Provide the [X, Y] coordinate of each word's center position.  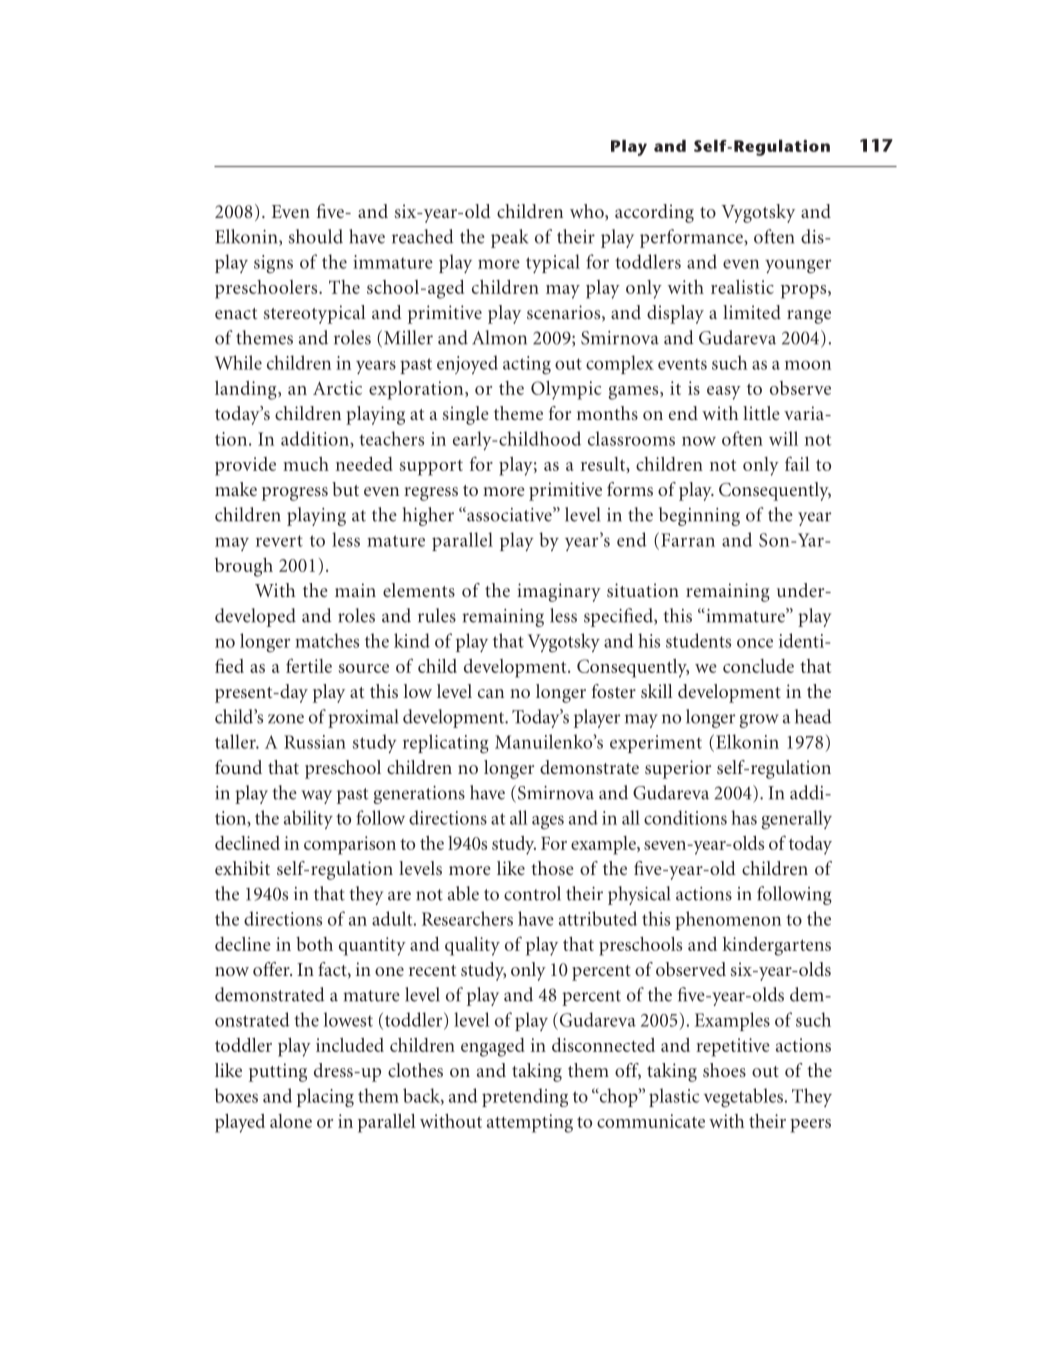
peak [509, 238]
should [316, 236]
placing [325, 1097]
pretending [525, 1097]
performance [692, 238]
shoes [724, 1070]
